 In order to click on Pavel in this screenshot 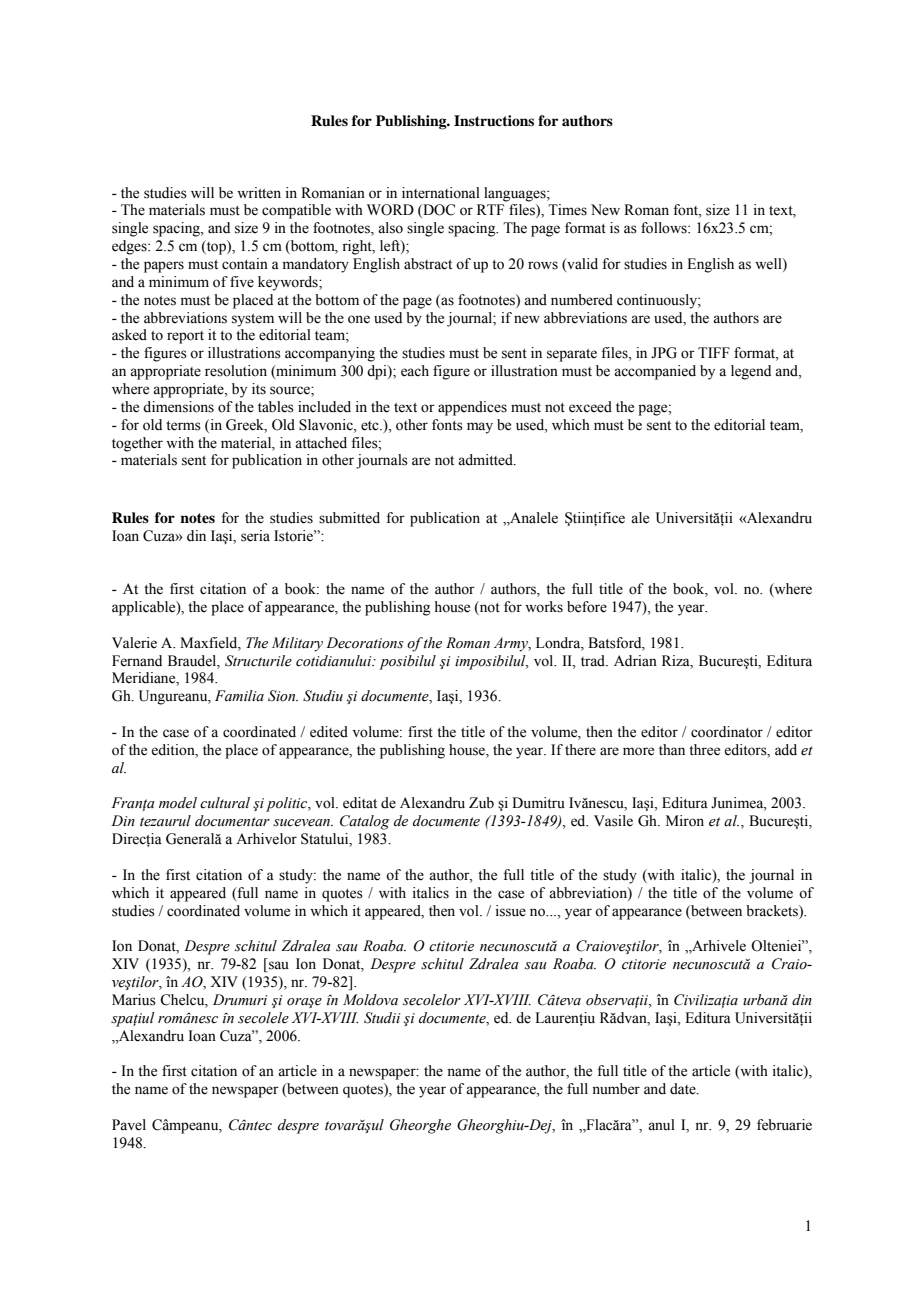, I will do `click(129, 1125)`.
